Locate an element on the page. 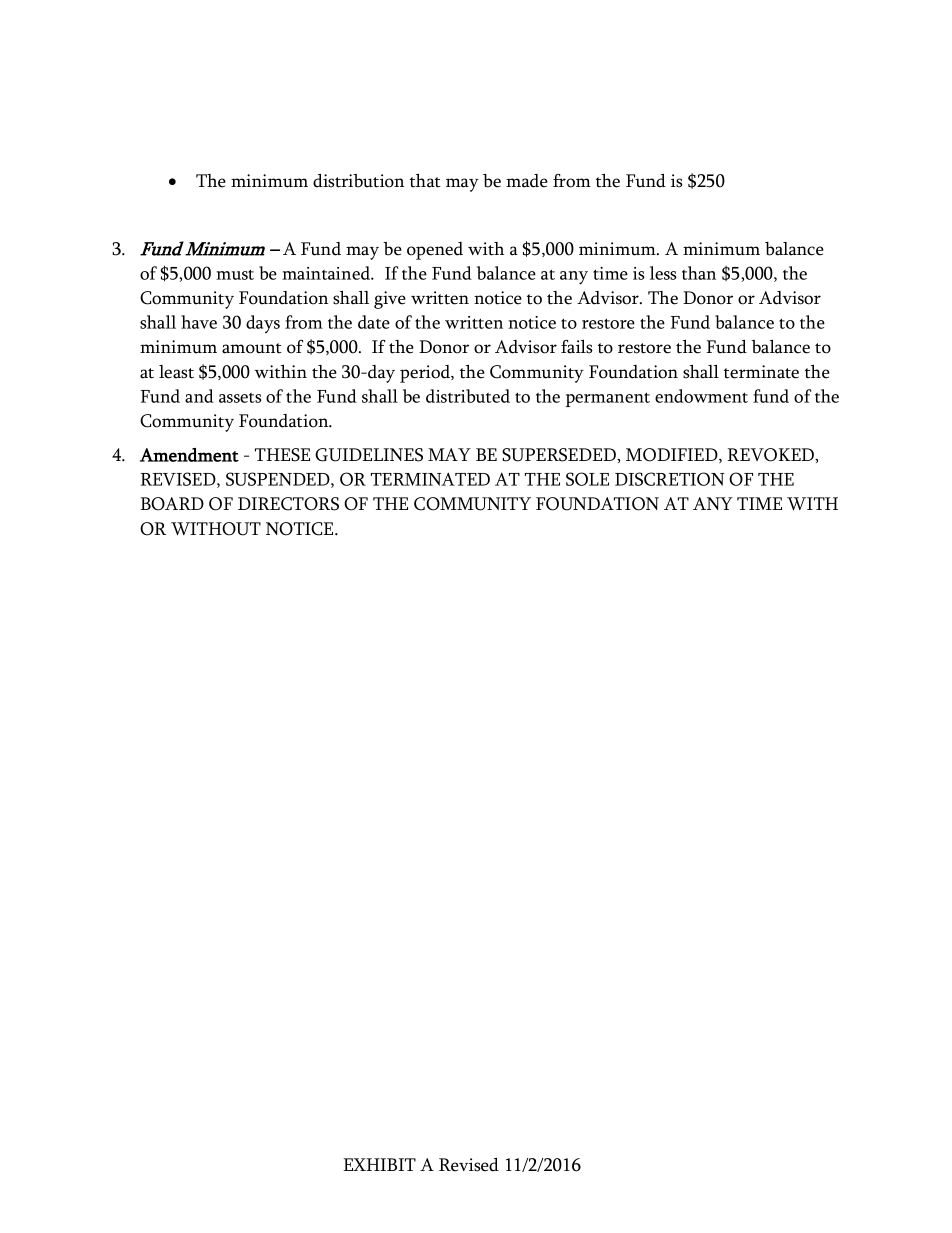 This page has width=952, height=1233. SOLE is located at coordinates (587, 479).
